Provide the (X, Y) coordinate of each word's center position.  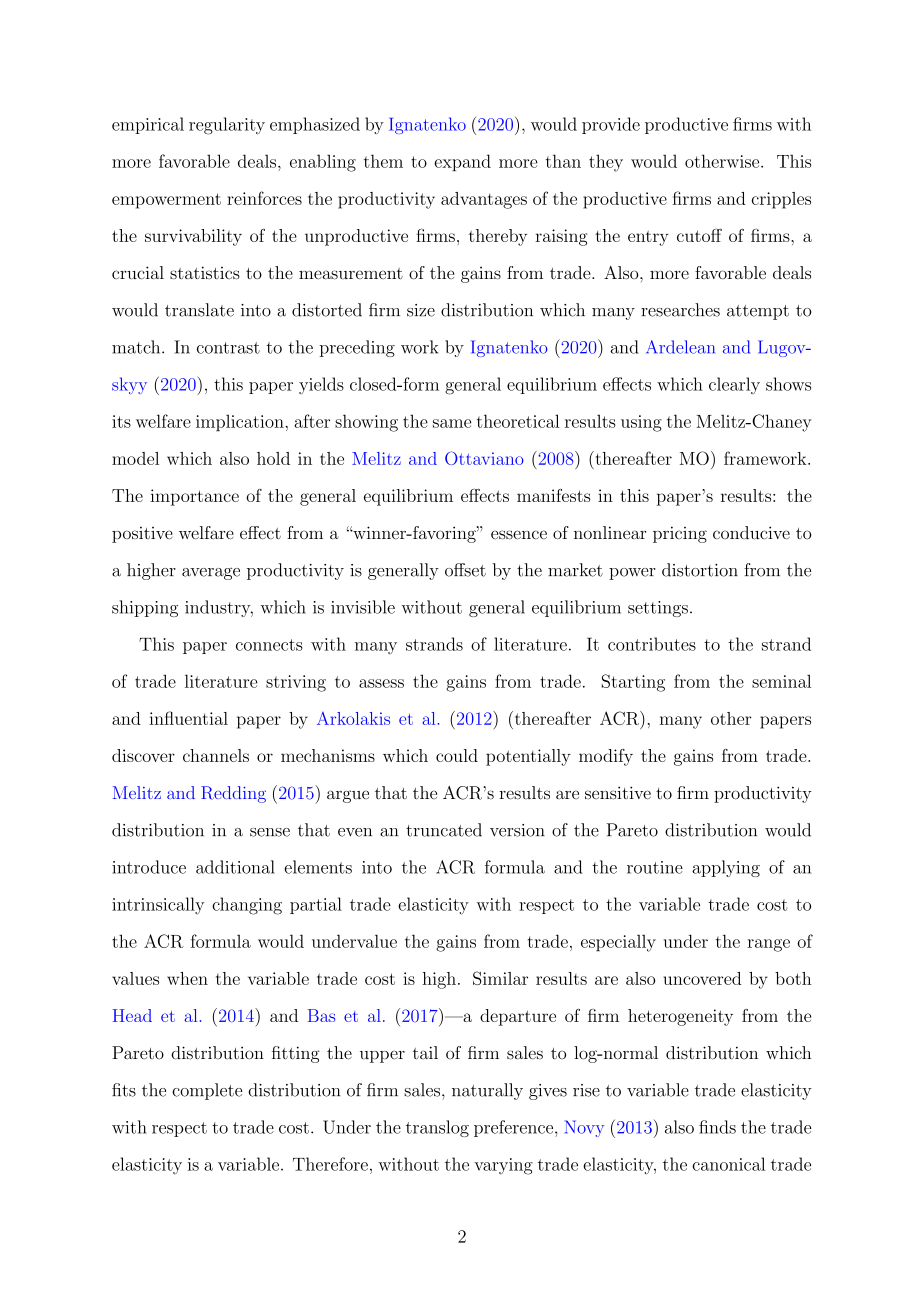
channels (216, 755)
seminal (781, 681)
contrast (228, 348)
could (457, 755)
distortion (700, 570)
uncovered (702, 978)
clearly (734, 386)
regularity (227, 126)
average (211, 574)
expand (462, 162)
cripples (781, 200)
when (187, 978)
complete (207, 1091)
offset (465, 570)
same (452, 423)
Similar (500, 978)
